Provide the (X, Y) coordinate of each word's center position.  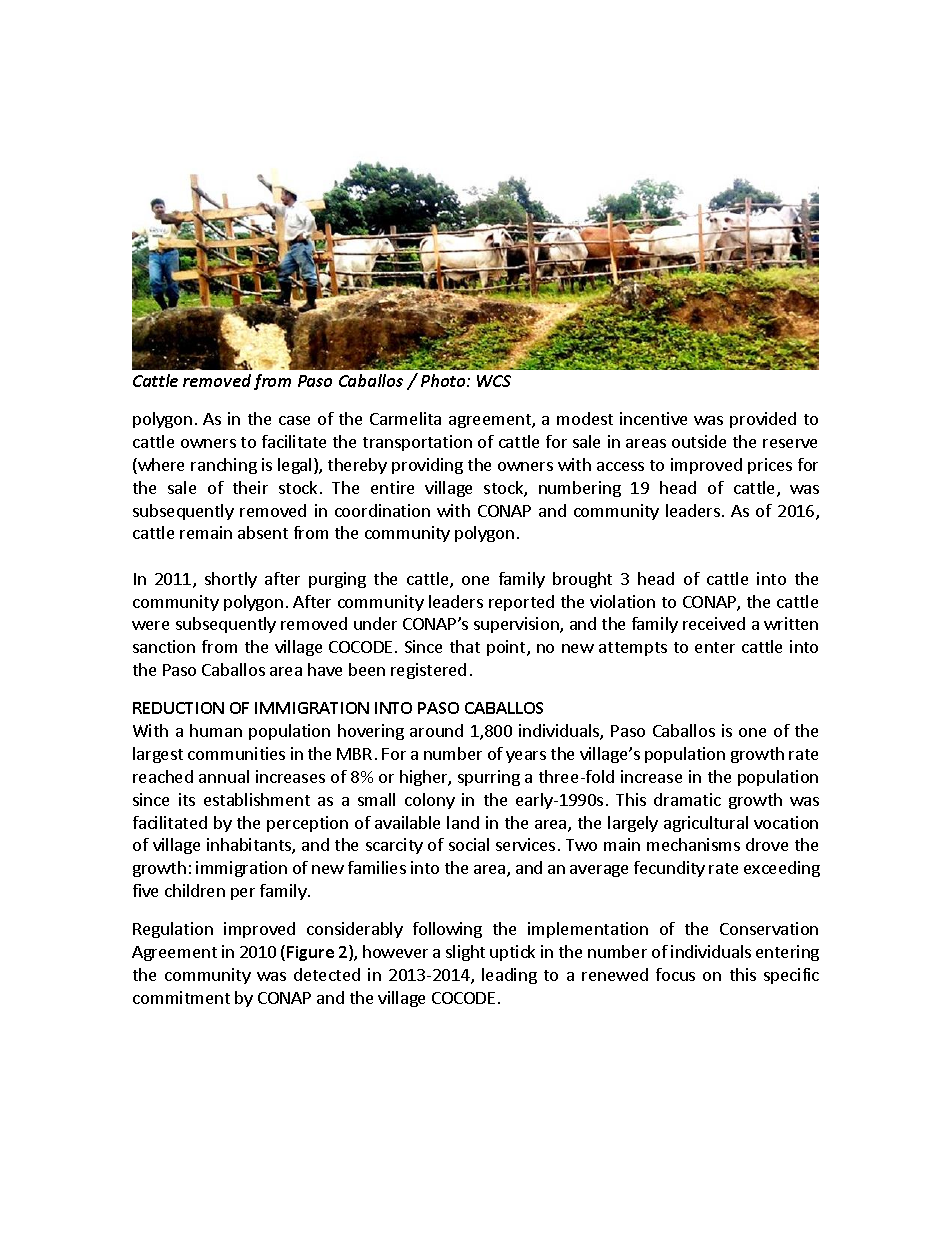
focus (675, 974)
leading (509, 976)
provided (763, 420)
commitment (181, 997)
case (294, 420)
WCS (494, 381)
